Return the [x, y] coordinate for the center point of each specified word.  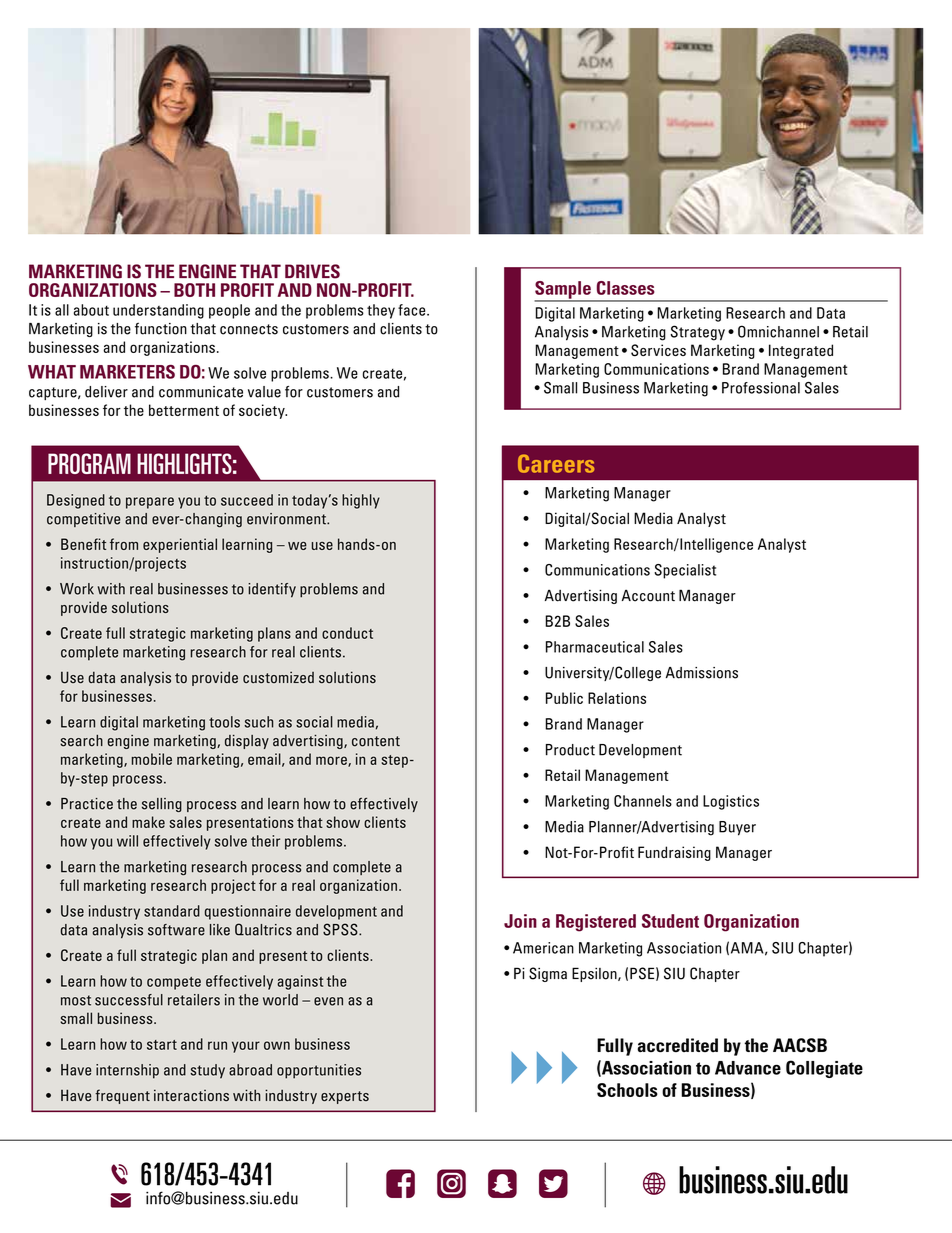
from [124, 544]
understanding [158, 311]
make [148, 822]
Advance [748, 1068]
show [343, 822]
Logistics [731, 802]
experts [345, 1097]
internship [127, 1071]
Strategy [698, 333]
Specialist [685, 571]
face [413, 310]
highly [361, 501]
